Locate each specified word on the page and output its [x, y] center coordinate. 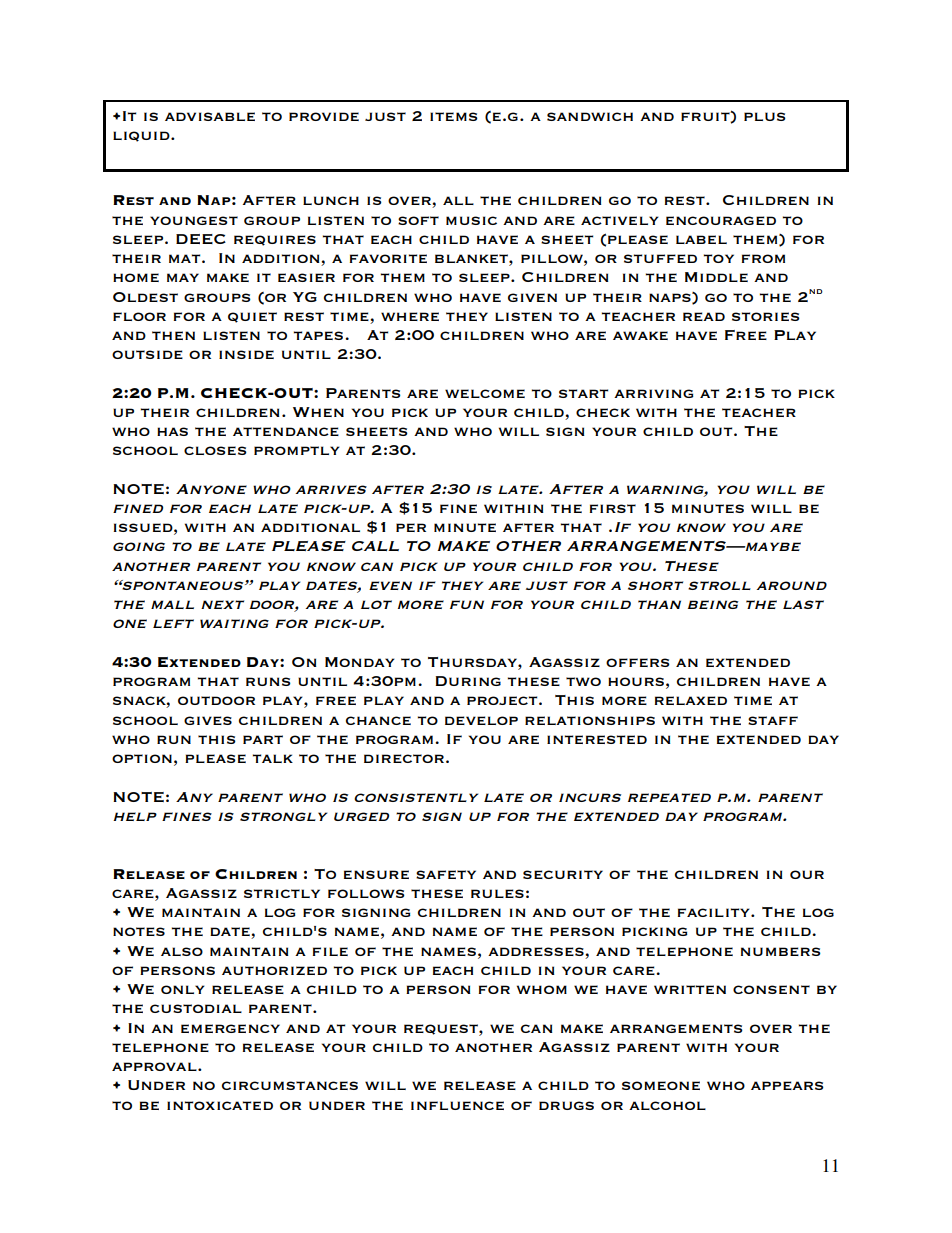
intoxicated [220, 1105]
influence [457, 1105]
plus [765, 116]
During [468, 681]
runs [268, 681]
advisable [210, 116]
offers [638, 662]
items [454, 116]
